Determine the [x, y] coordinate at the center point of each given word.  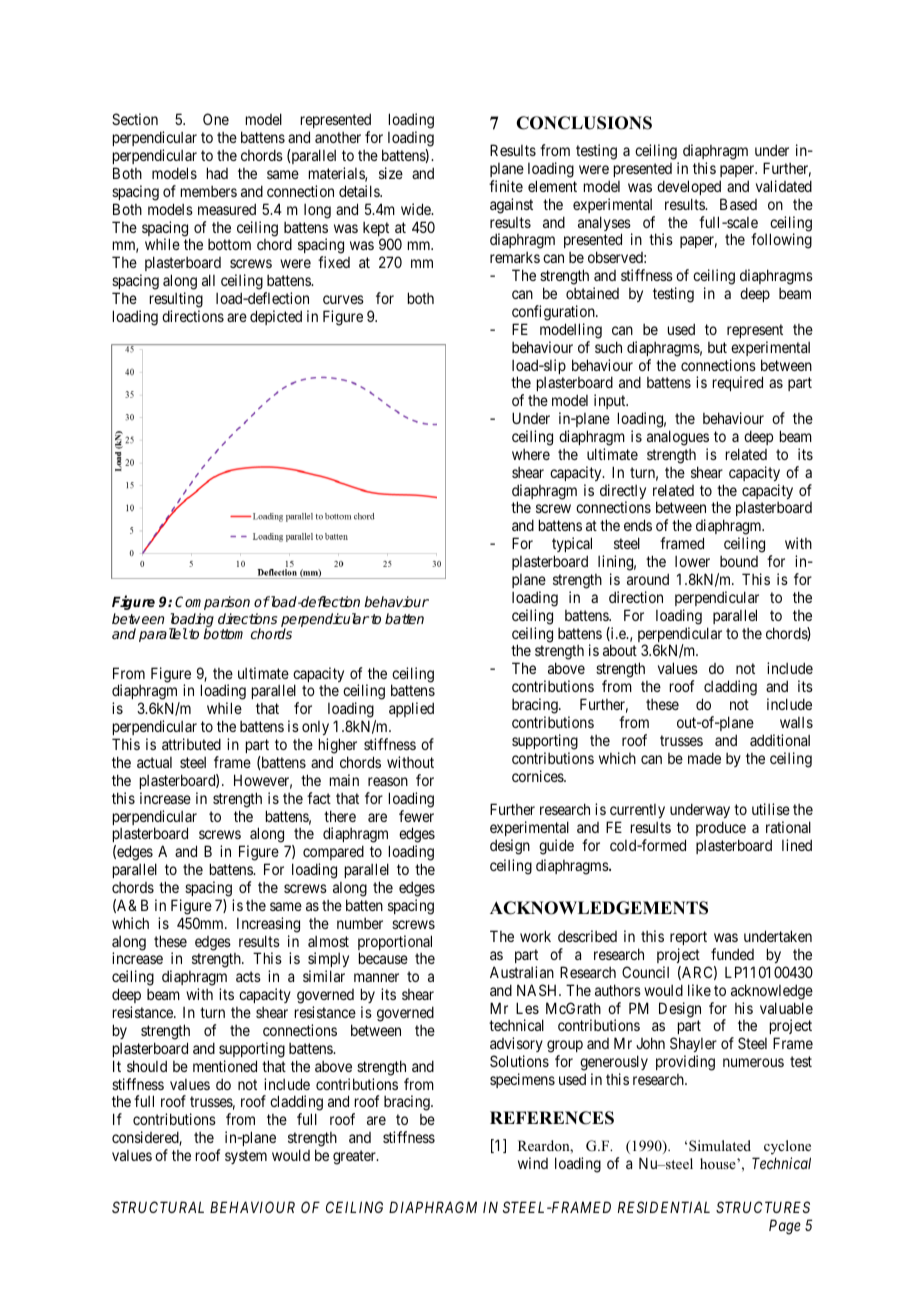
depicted [276, 317]
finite [506, 186]
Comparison [212, 603]
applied [411, 709]
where [531, 454]
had [217, 173]
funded [732, 954]
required [738, 383]
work [535, 936]
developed [689, 187]
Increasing [268, 925]
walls [796, 722]
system [246, 1157]
